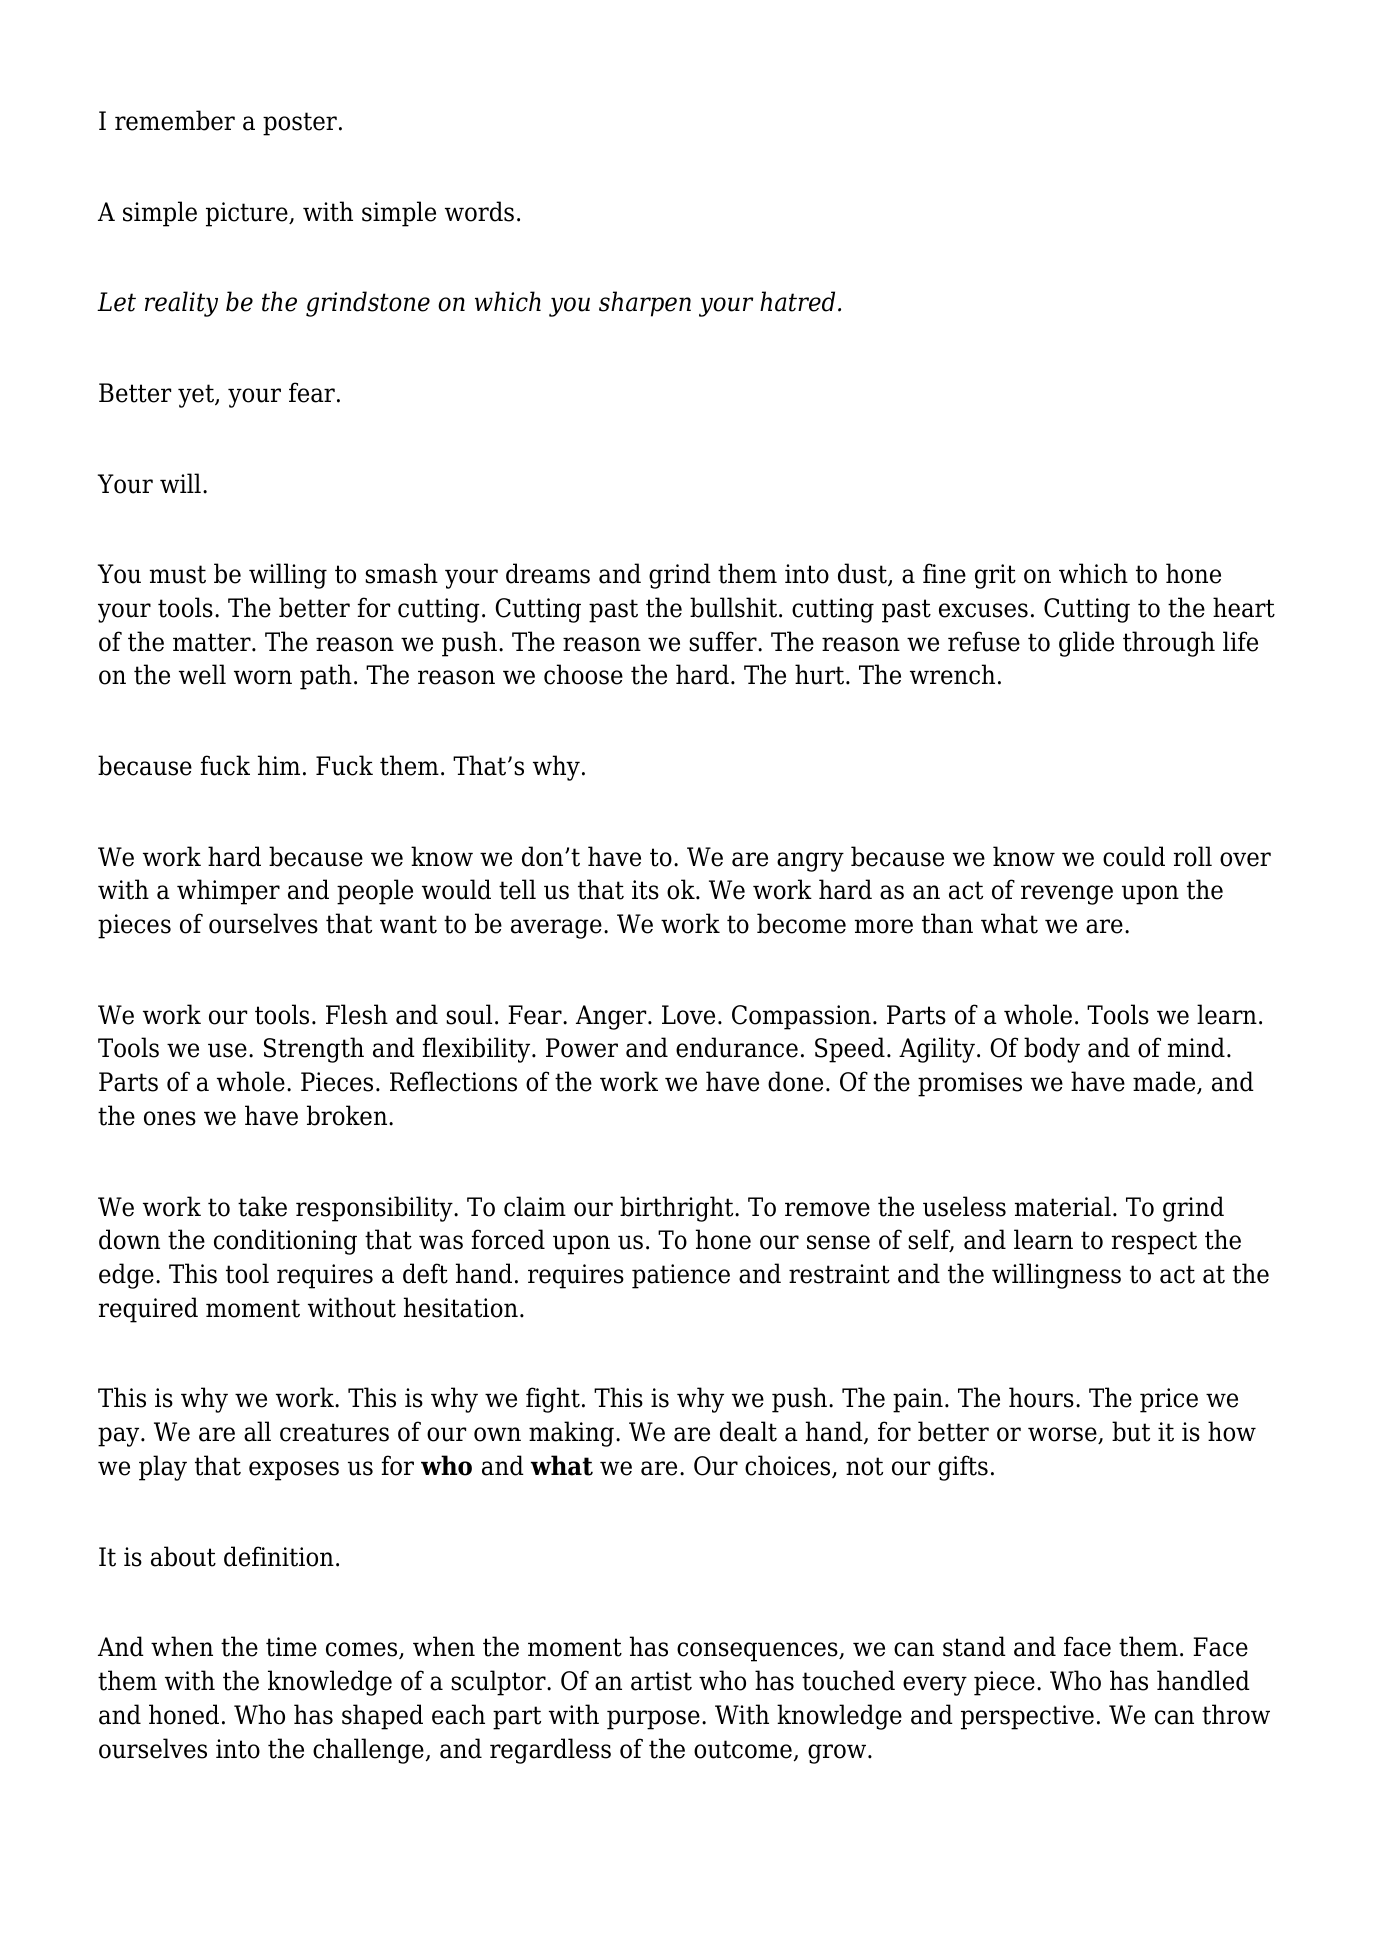 This screenshot has width=1375, height=1945. I want to click on material, so click(1063, 1206).
